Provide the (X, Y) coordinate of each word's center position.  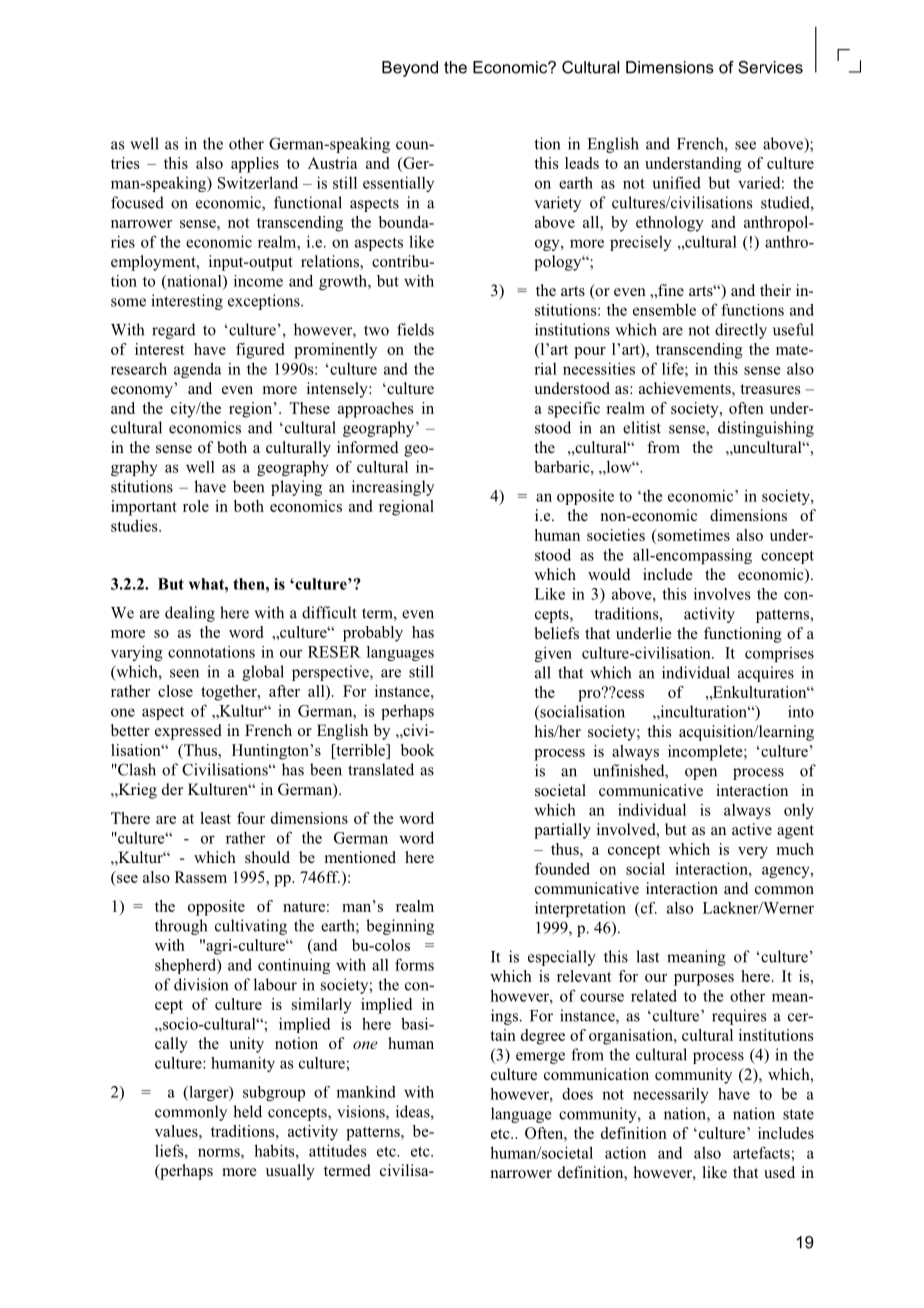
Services (770, 67)
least (215, 818)
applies (255, 165)
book (418, 750)
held (247, 1111)
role (196, 506)
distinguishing (766, 429)
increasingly (393, 488)
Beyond (410, 69)
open (701, 774)
